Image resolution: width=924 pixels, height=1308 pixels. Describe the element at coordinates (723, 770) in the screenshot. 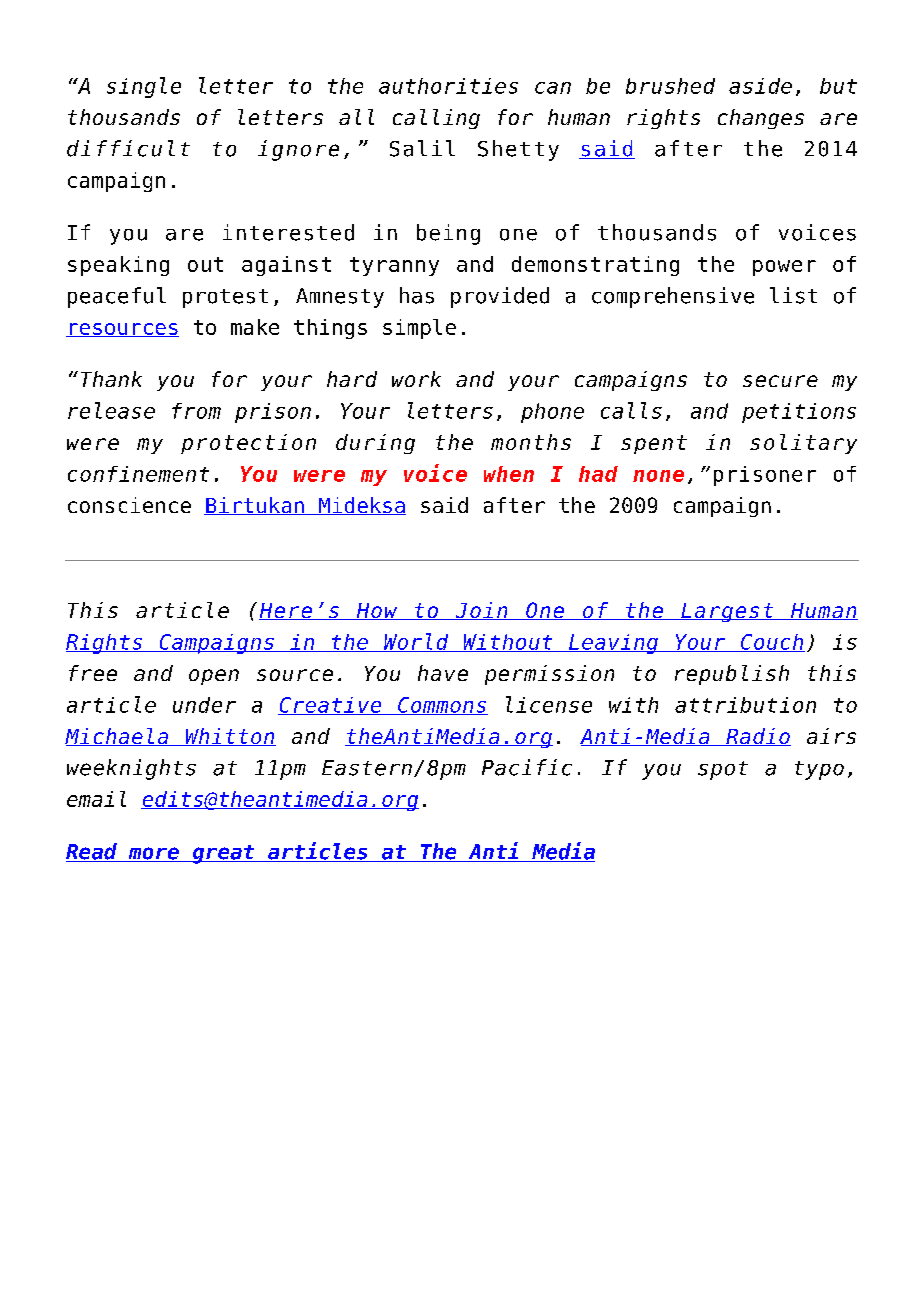

I see `spot` at that location.
